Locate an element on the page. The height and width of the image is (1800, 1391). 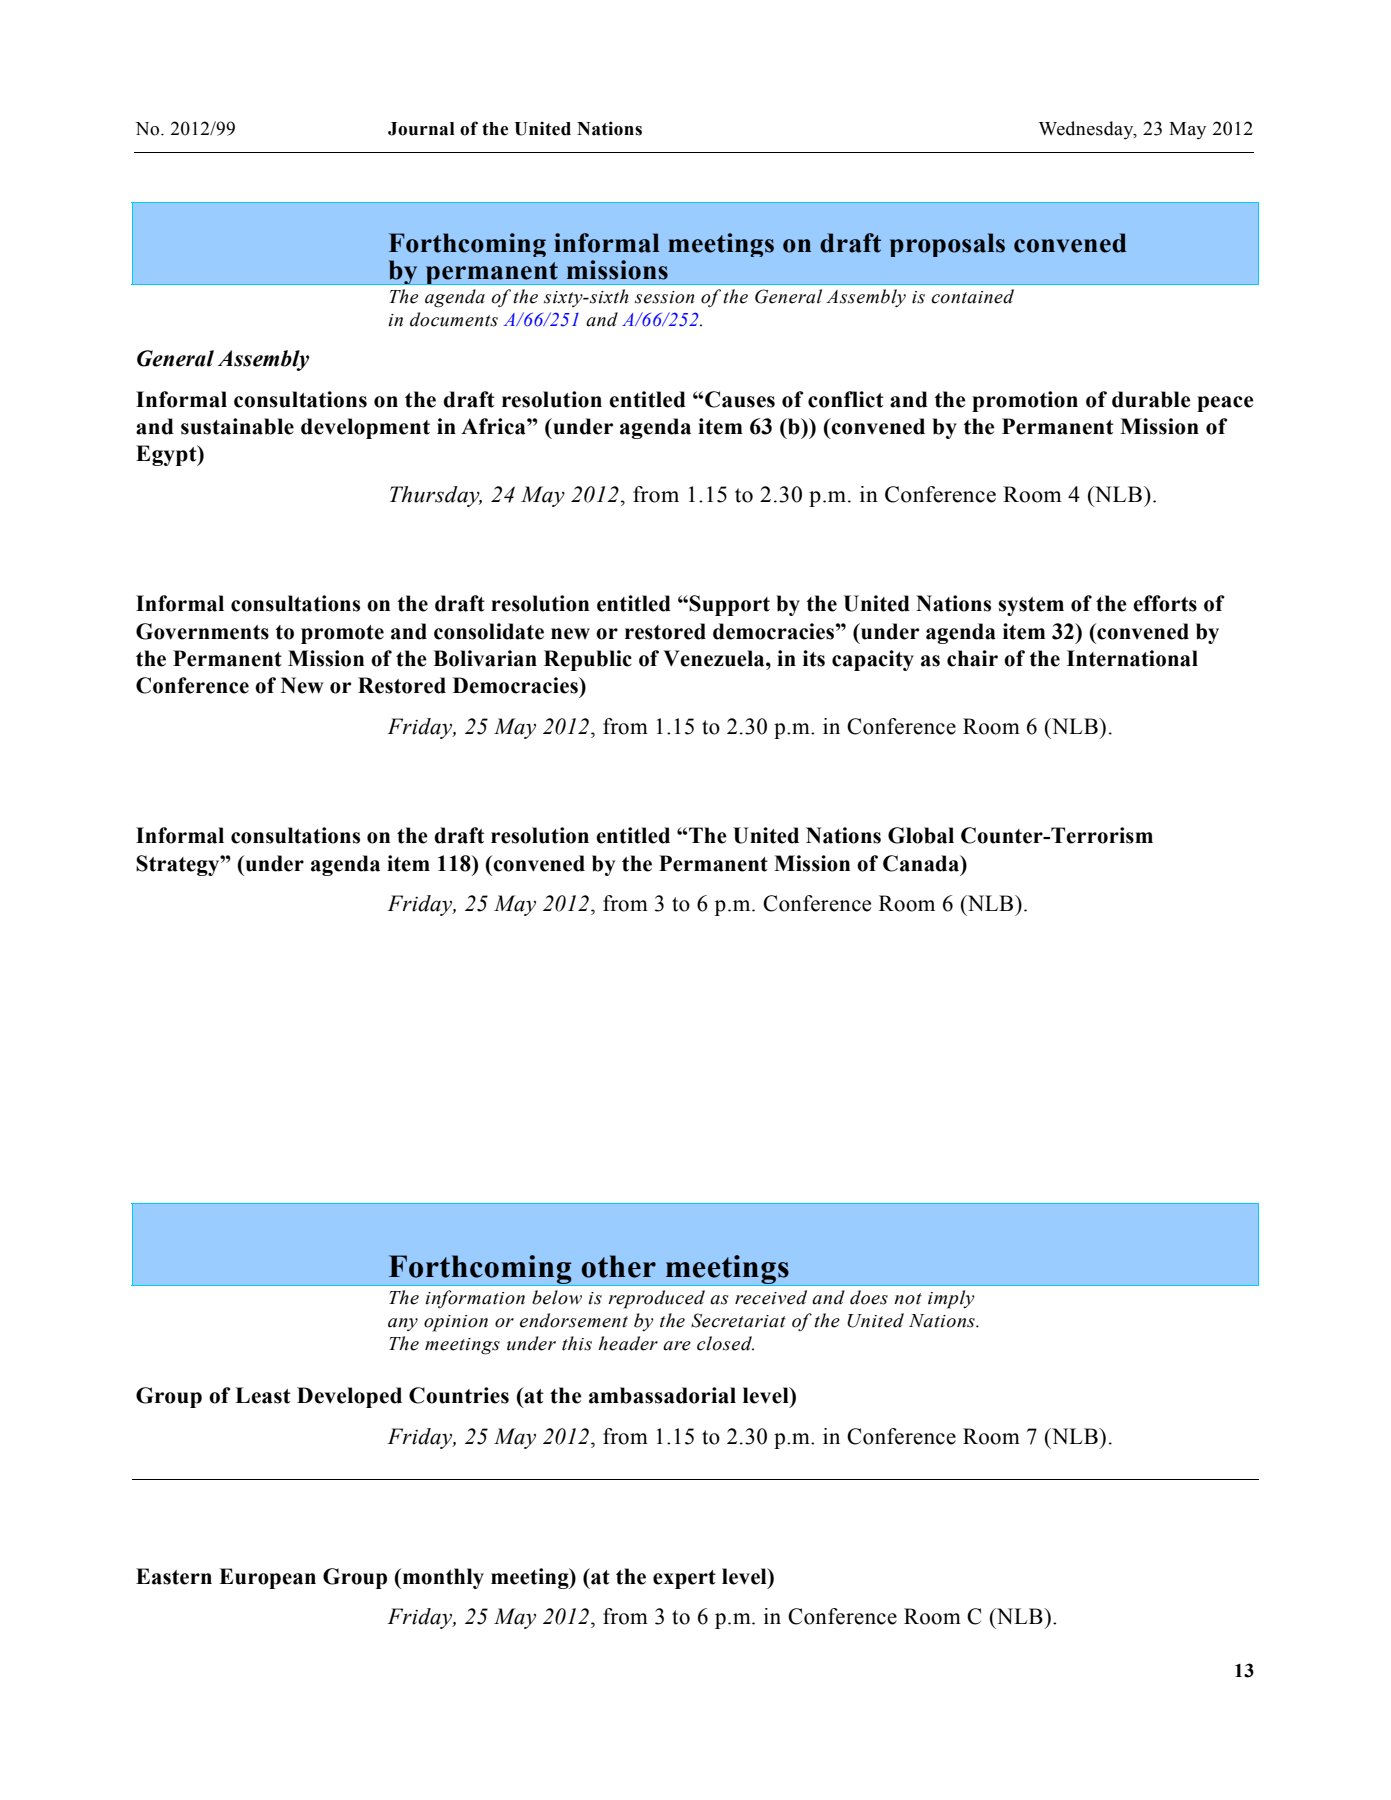
promote is located at coordinates (342, 634).
